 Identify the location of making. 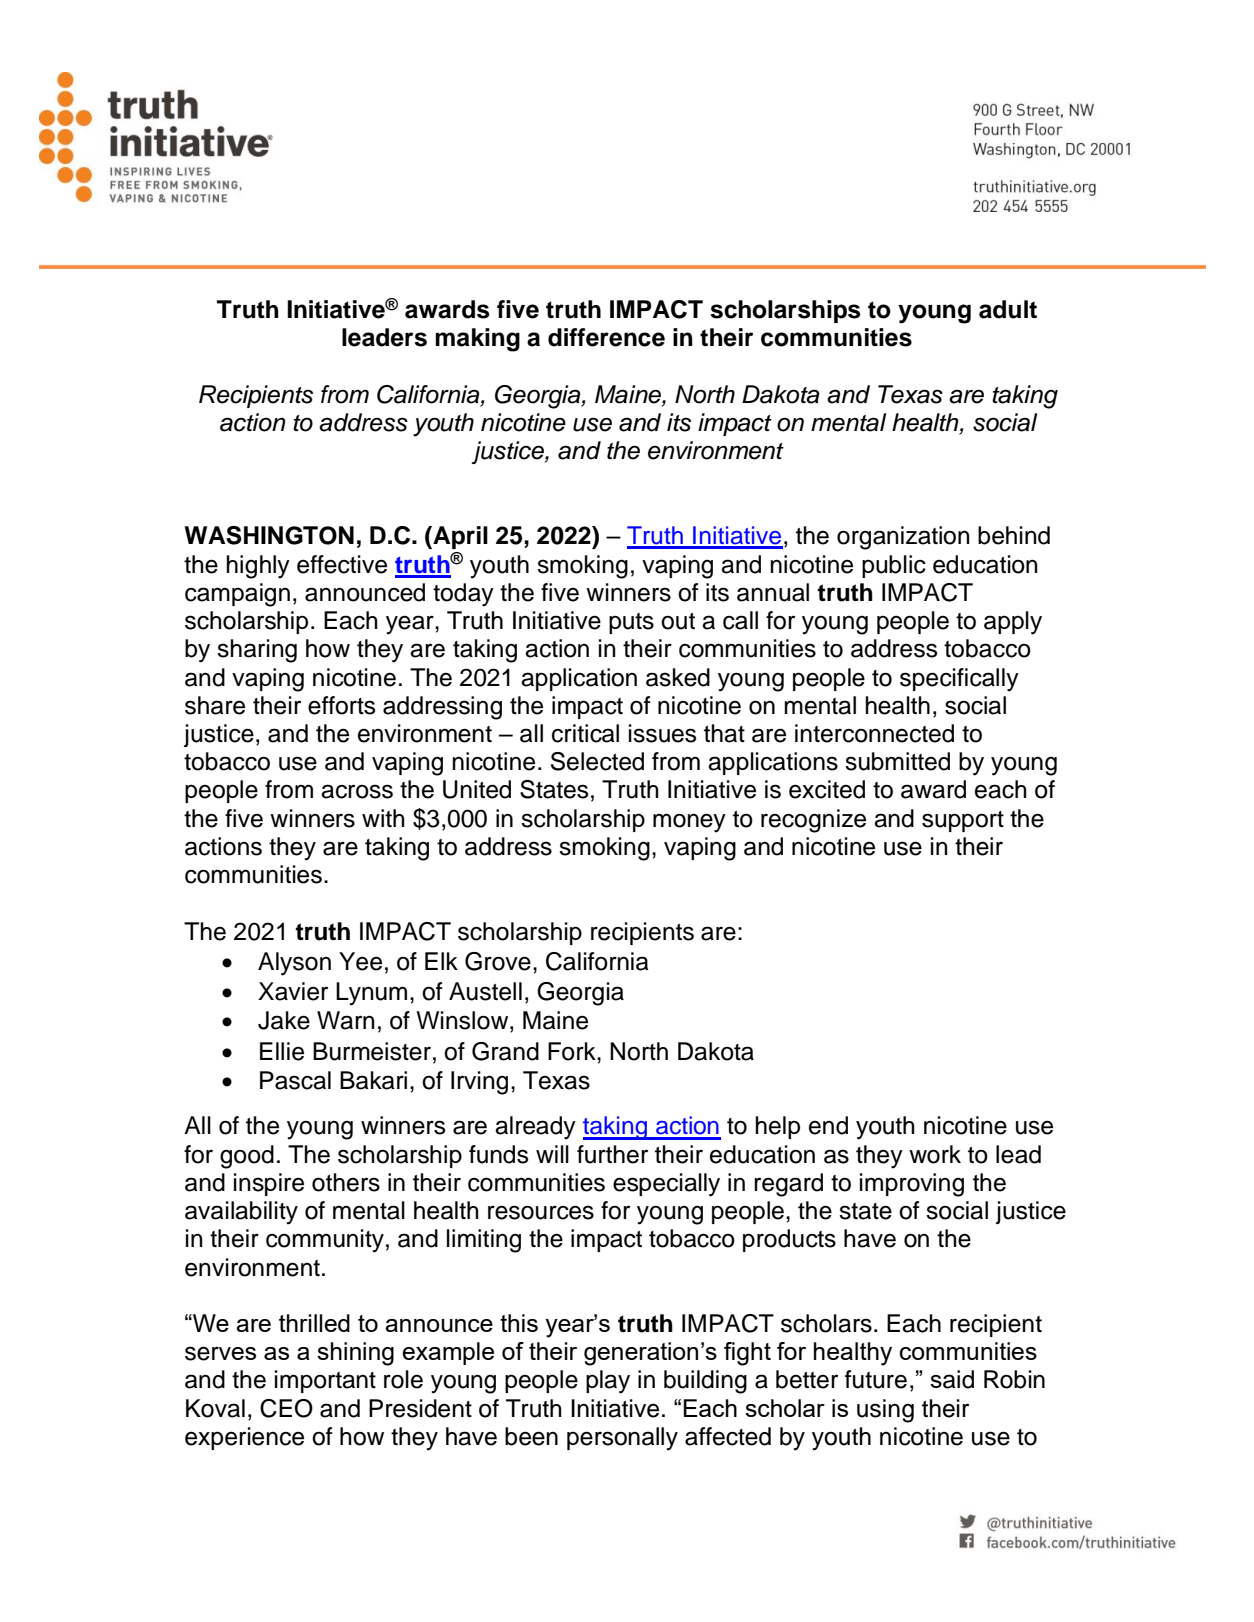
(477, 340).
